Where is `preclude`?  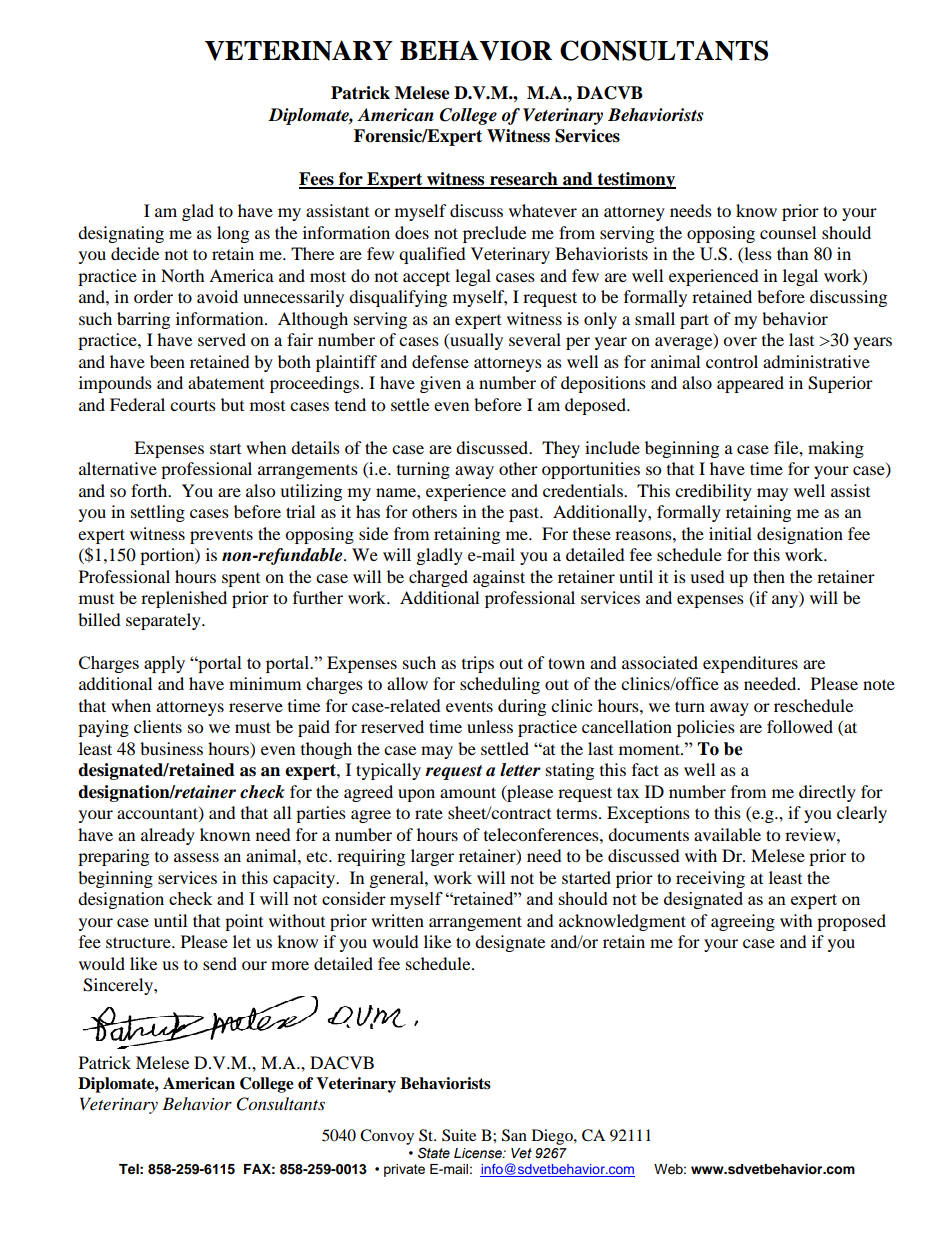 preclude is located at coordinates (494, 234).
